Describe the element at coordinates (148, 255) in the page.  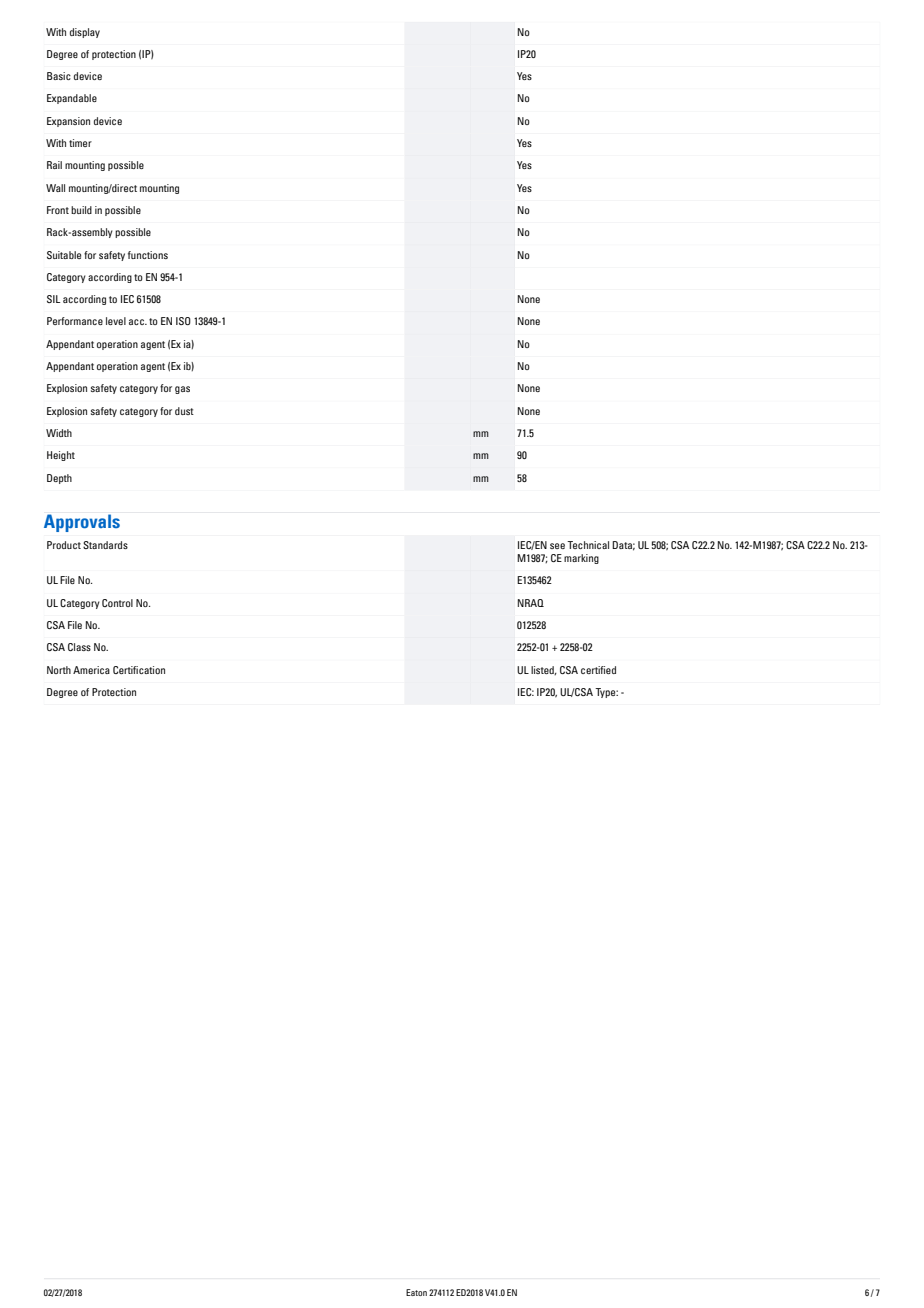
I see `functions` at that location.
